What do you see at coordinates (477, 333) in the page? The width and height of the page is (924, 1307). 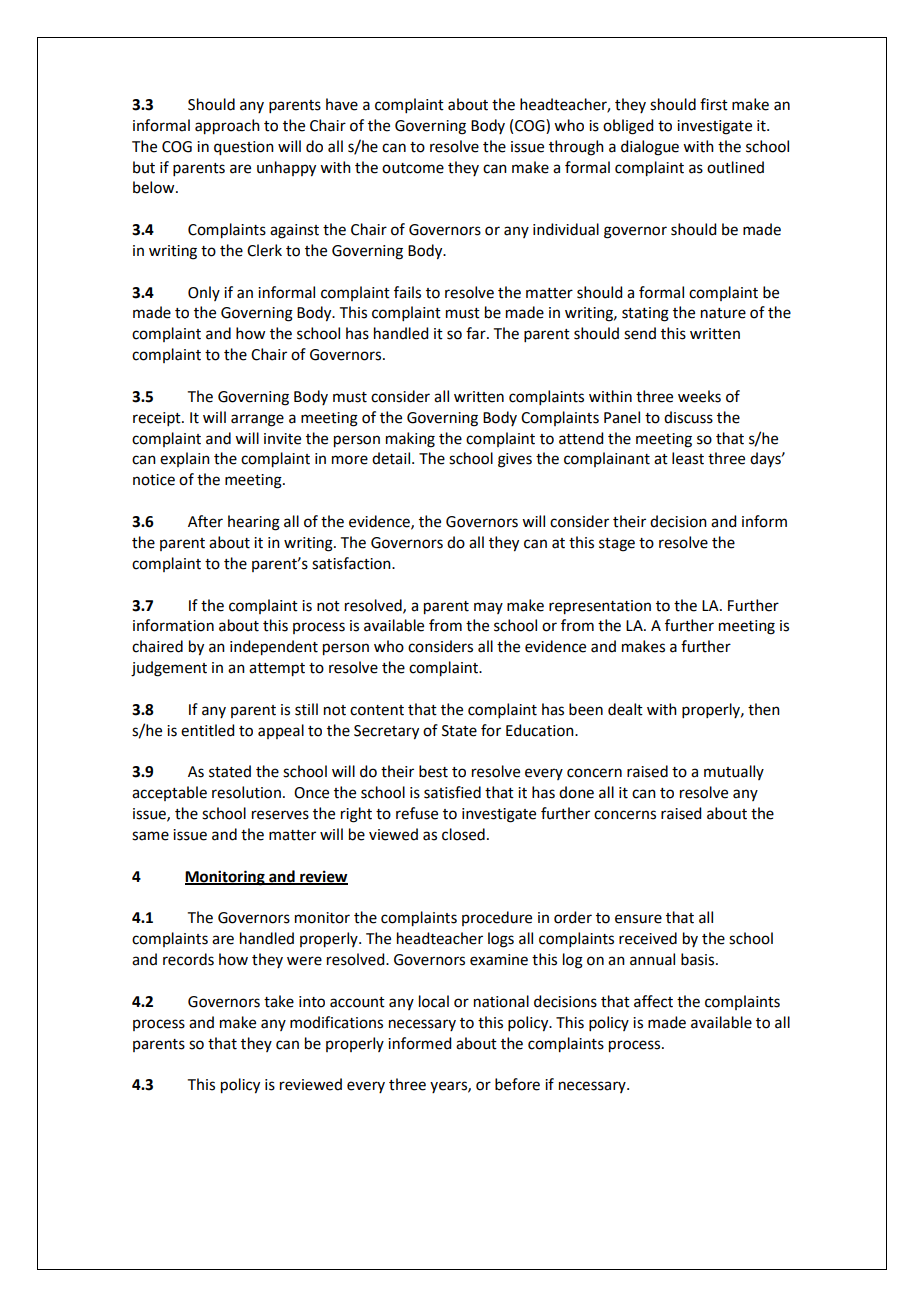 I see `far` at bounding box center [477, 333].
